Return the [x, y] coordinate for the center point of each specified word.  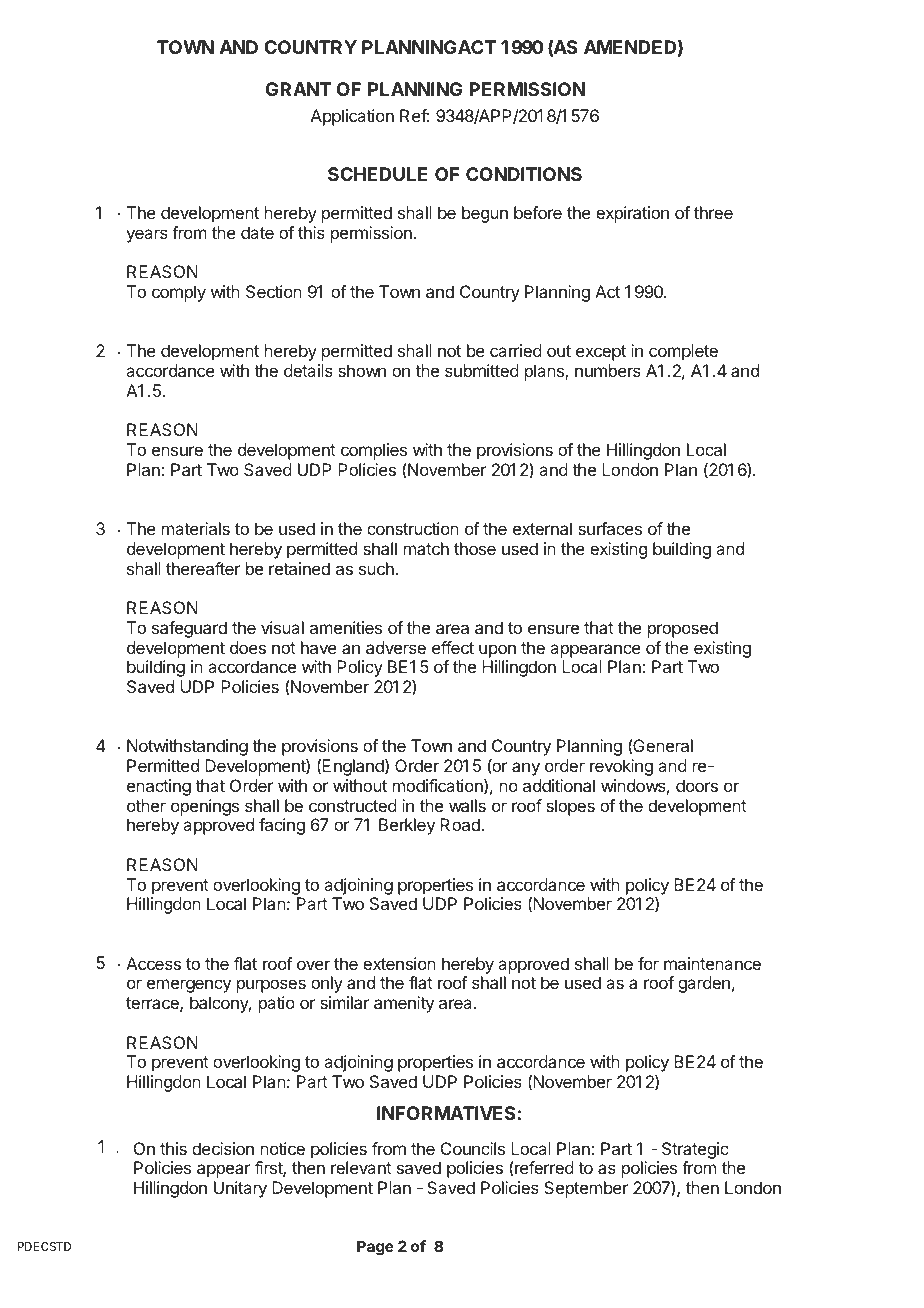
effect [453, 647]
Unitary [240, 1189]
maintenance [712, 963]
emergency [189, 986]
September [586, 1189]
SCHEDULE [378, 174]
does [248, 647]
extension [399, 963]
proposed [683, 629]
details [308, 370]
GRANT [298, 89]
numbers [608, 370]
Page [375, 1248]
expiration [632, 214]
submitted [482, 370]
